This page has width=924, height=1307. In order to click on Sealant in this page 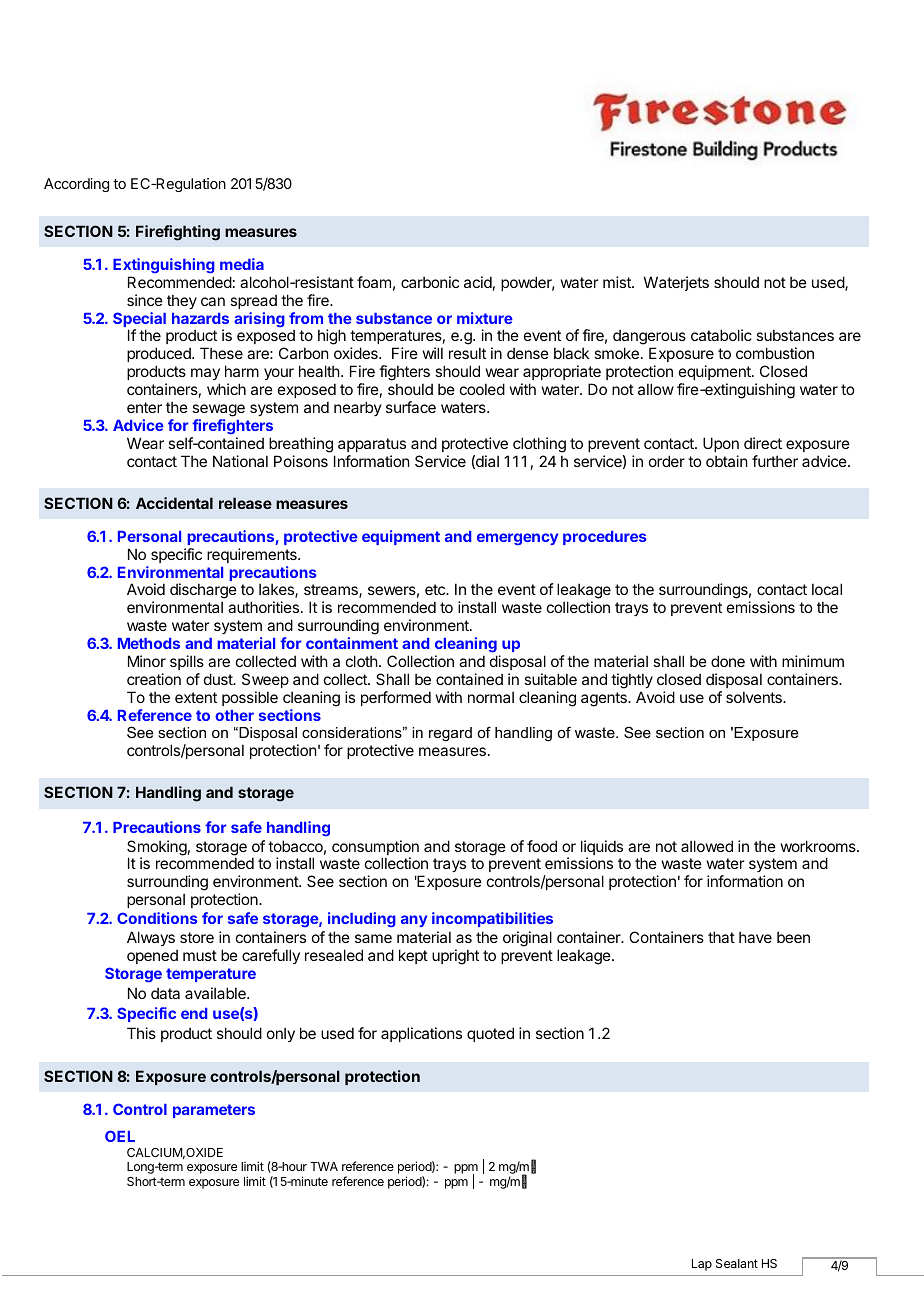, I will do `click(737, 1263)`.
